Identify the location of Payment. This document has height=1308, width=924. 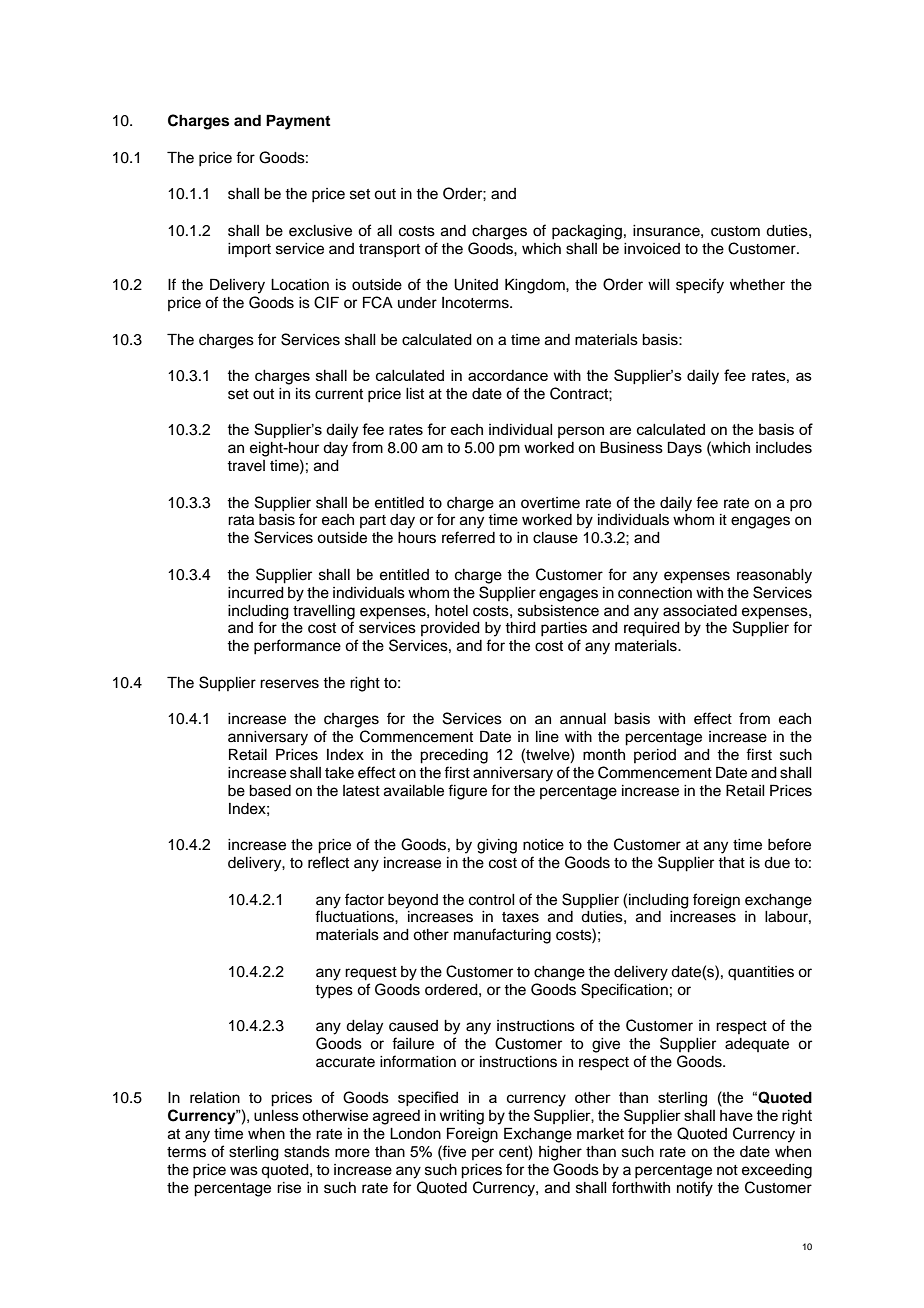
(298, 122).
